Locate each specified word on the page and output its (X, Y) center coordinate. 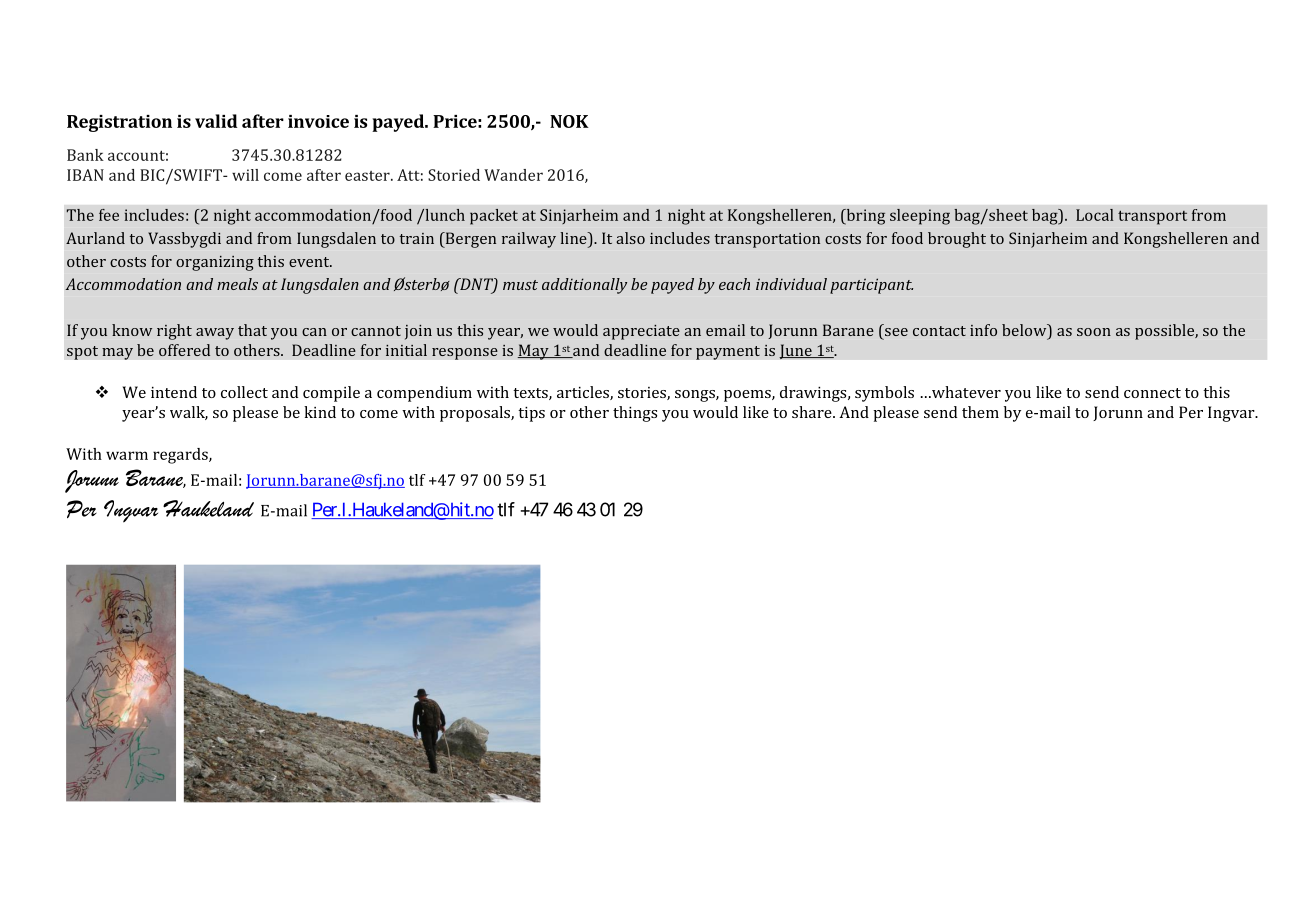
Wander (513, 175)
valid (216, 121)
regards (181, 456)
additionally (584, 286)
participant (871, 286)
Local (1095, 215)
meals (237, 284)
